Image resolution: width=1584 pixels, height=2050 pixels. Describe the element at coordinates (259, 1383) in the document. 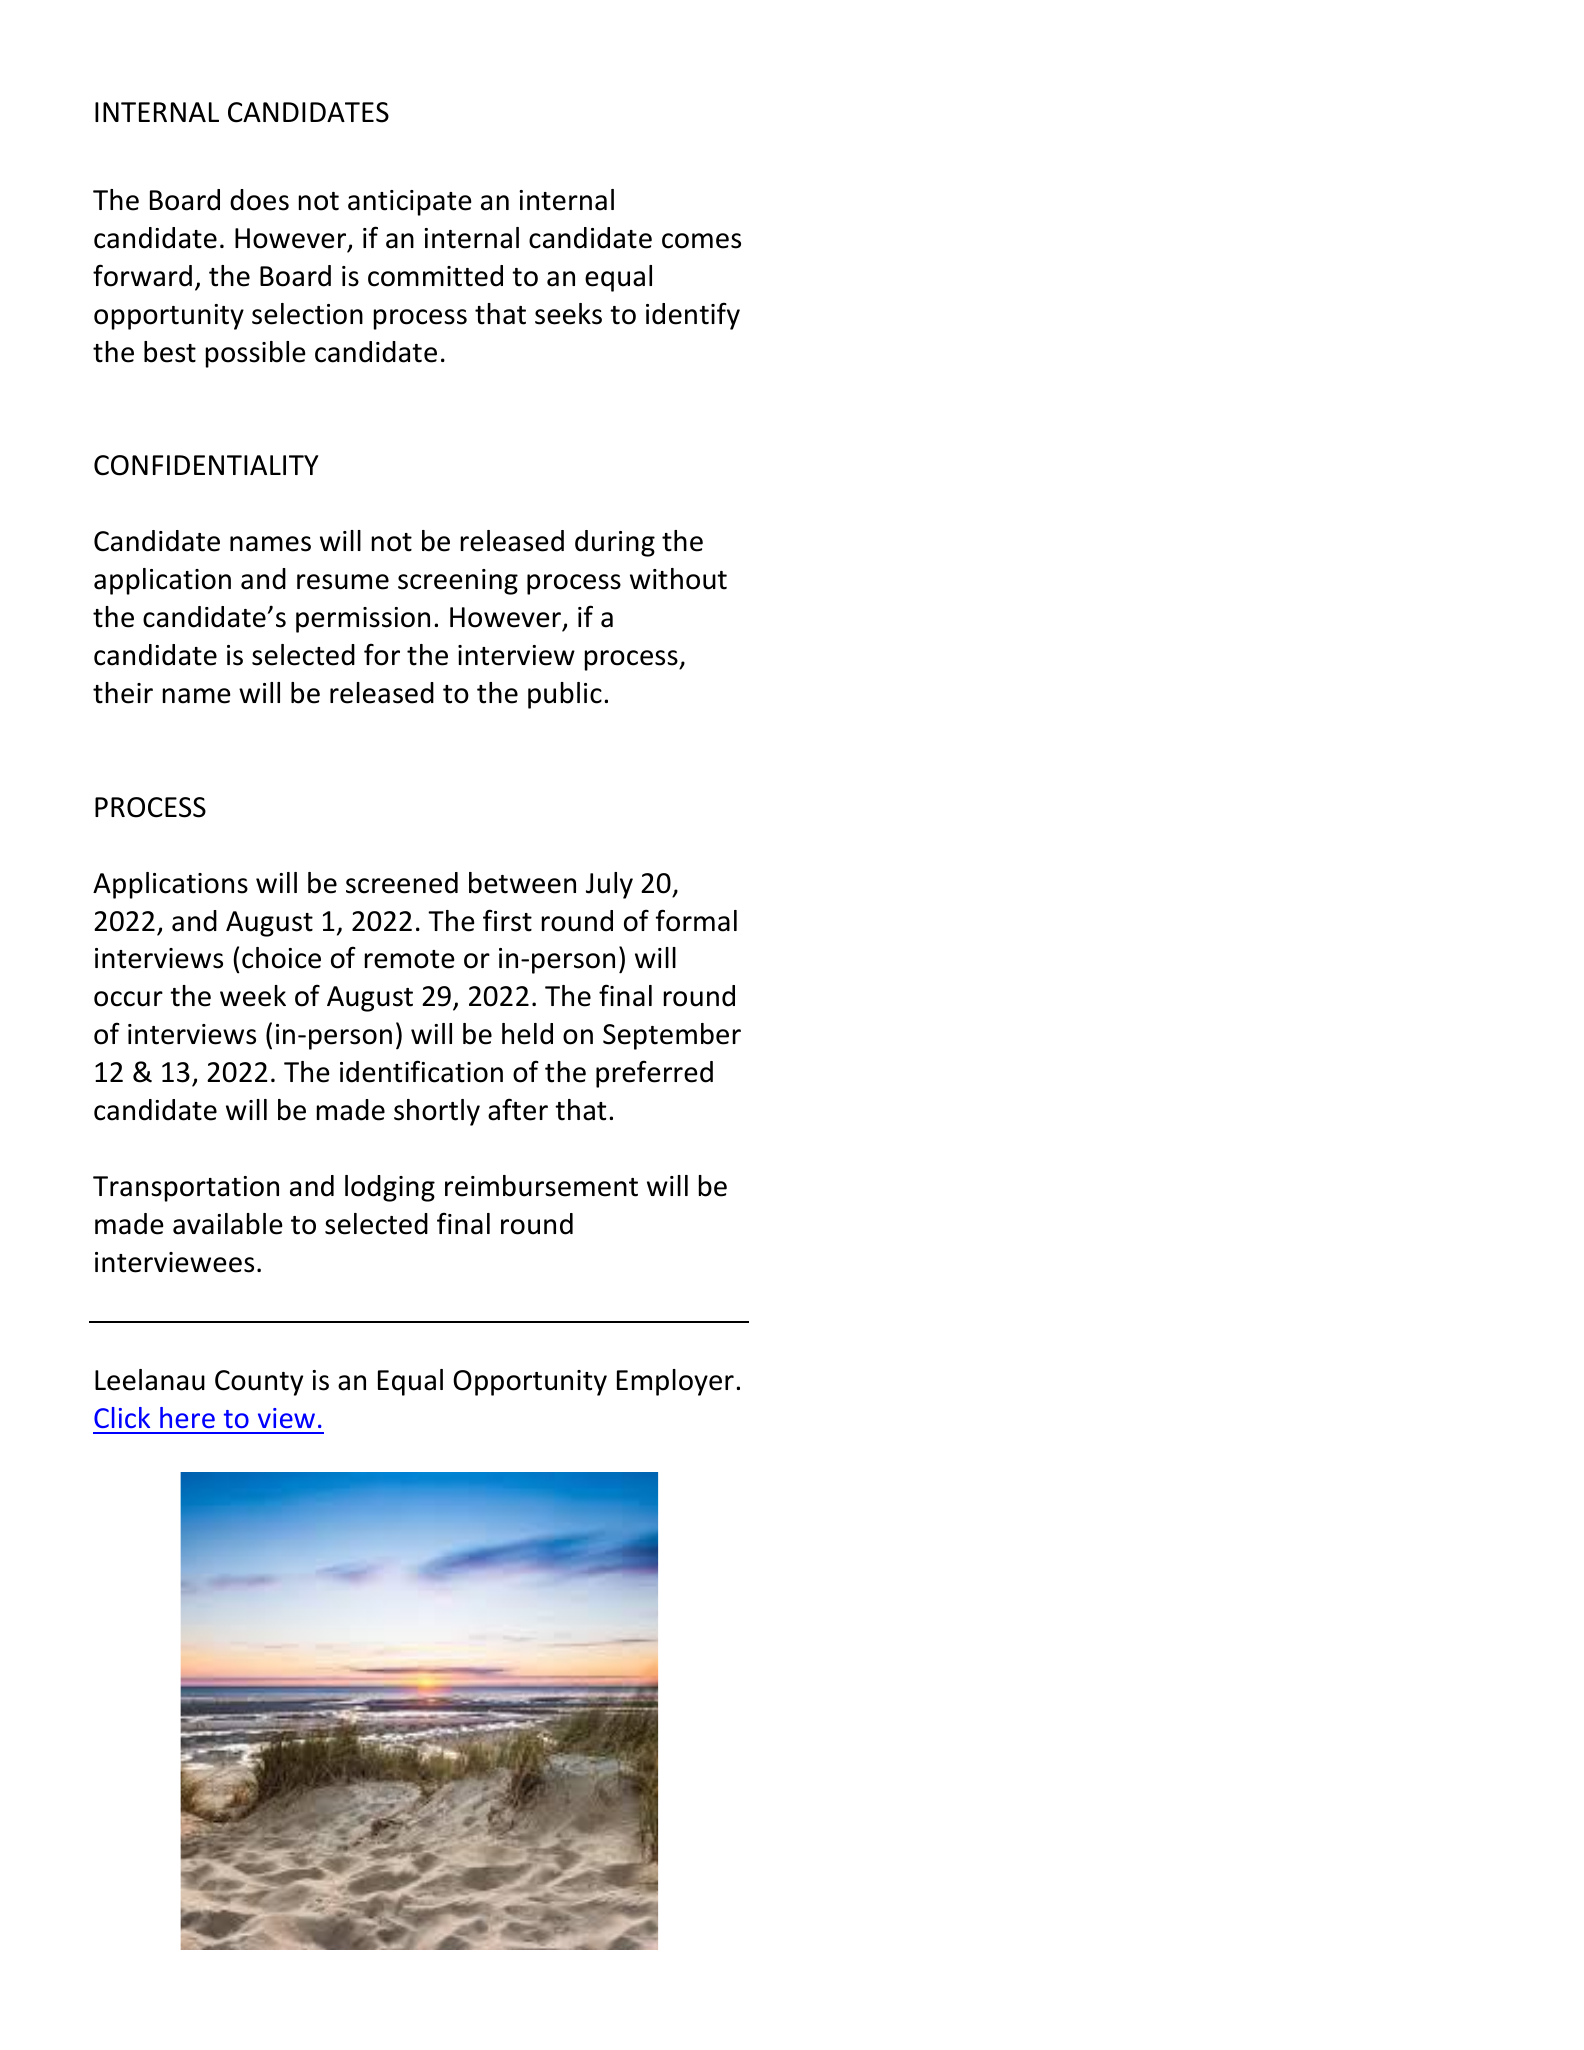

I see `County` at that location.
